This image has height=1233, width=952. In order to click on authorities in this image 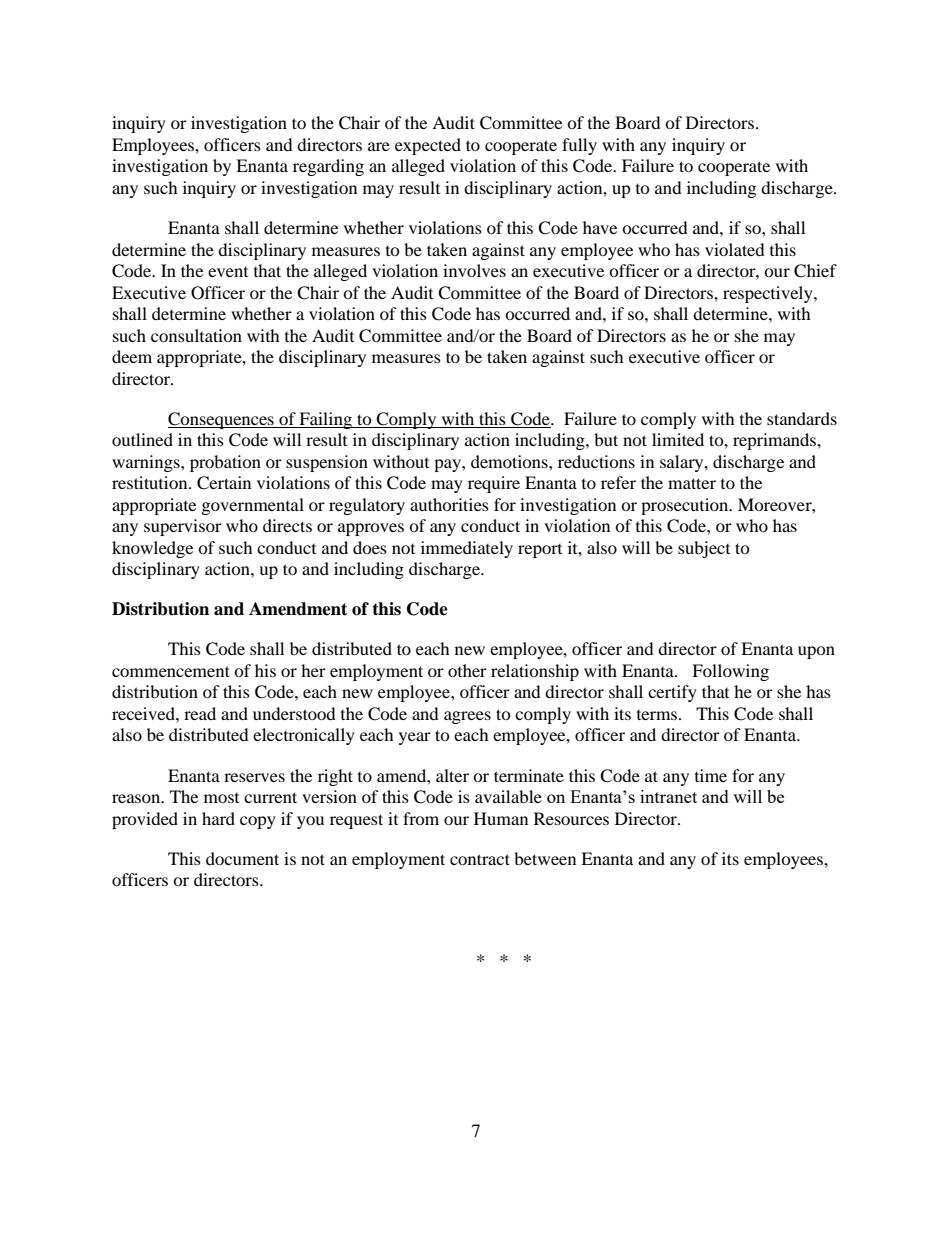, I will do `click(449, 504)`.
